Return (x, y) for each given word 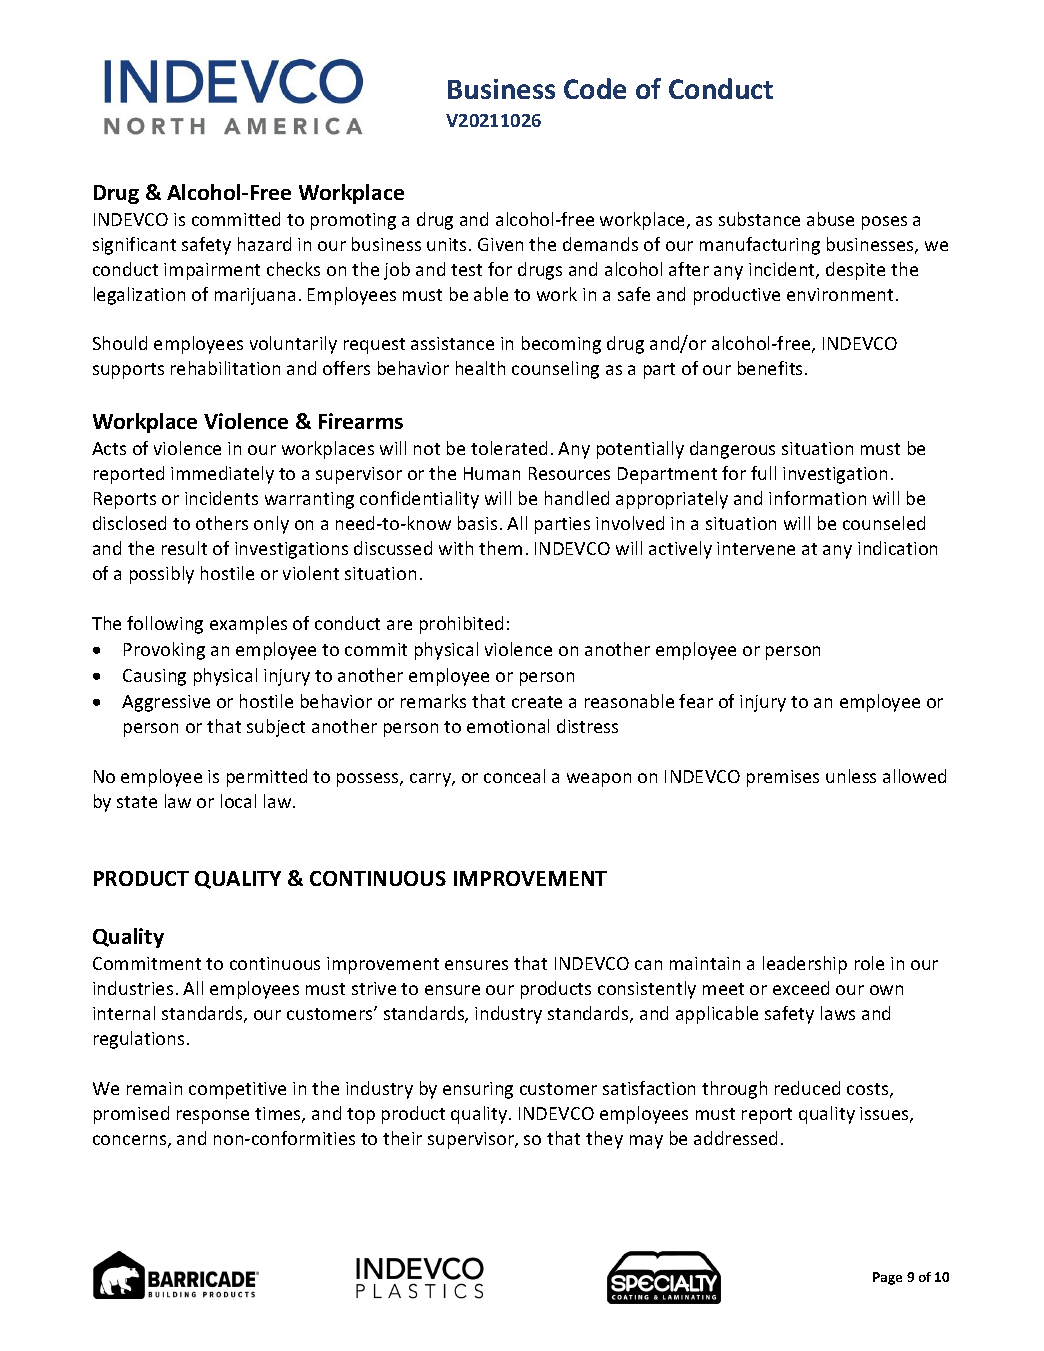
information (817, 498)
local (238, 801)
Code (595, 88)
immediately (222, 475)
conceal (514, 776)
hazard (264, 244)
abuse (830, 219)
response (213, 1117)
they (604, 1140)
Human (492, 473)
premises (783, 778)
